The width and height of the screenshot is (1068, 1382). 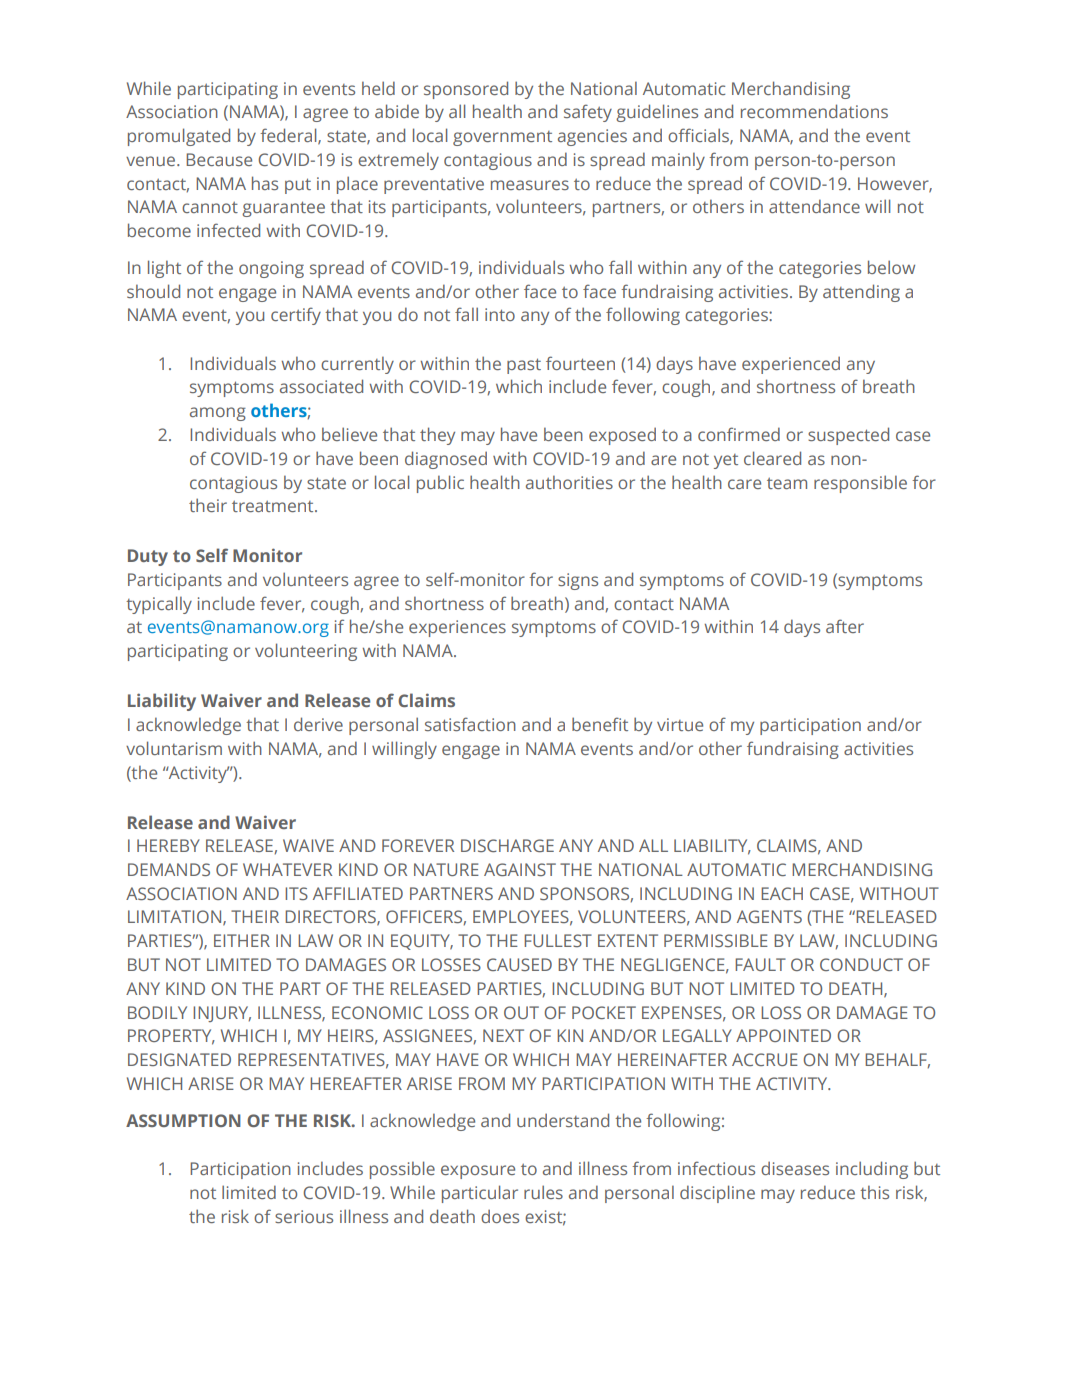 What do you see at coordinates (274, 506) in the screenshot?
I see `treatment` at bounding box center [274, 506].
